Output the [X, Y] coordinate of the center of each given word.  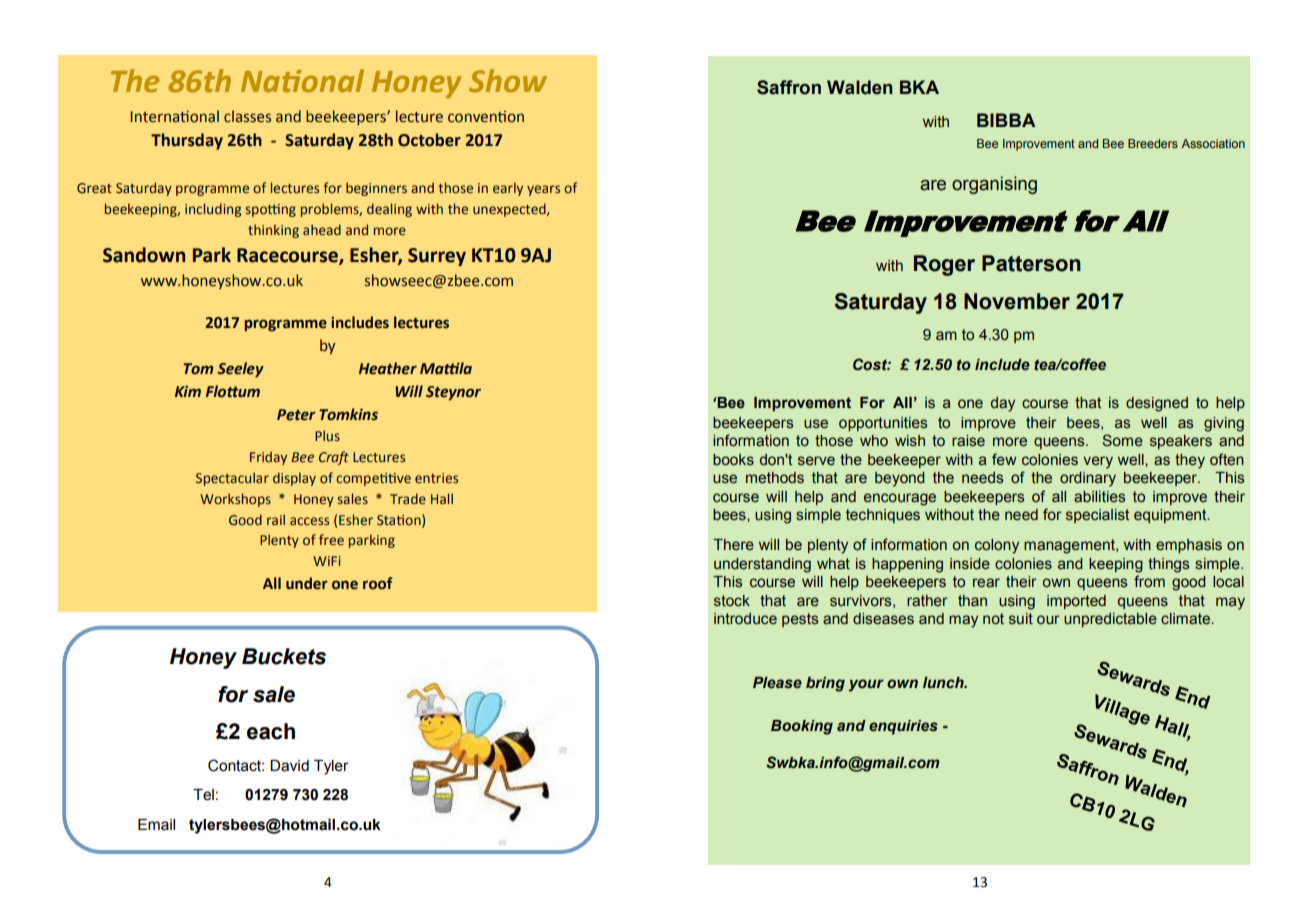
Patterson [1031, 263]
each [271, 731]
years [543, 190]
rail [276, 519]
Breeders [1153, 143]
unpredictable [1110, 620]
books [733, 460]
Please [777, 683]
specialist [1097, 516]
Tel [203, 795]
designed [1157, 404]
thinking [273, 231]
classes [247, 116]
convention [486, 117]
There [733, 545]
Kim [188, 391]
